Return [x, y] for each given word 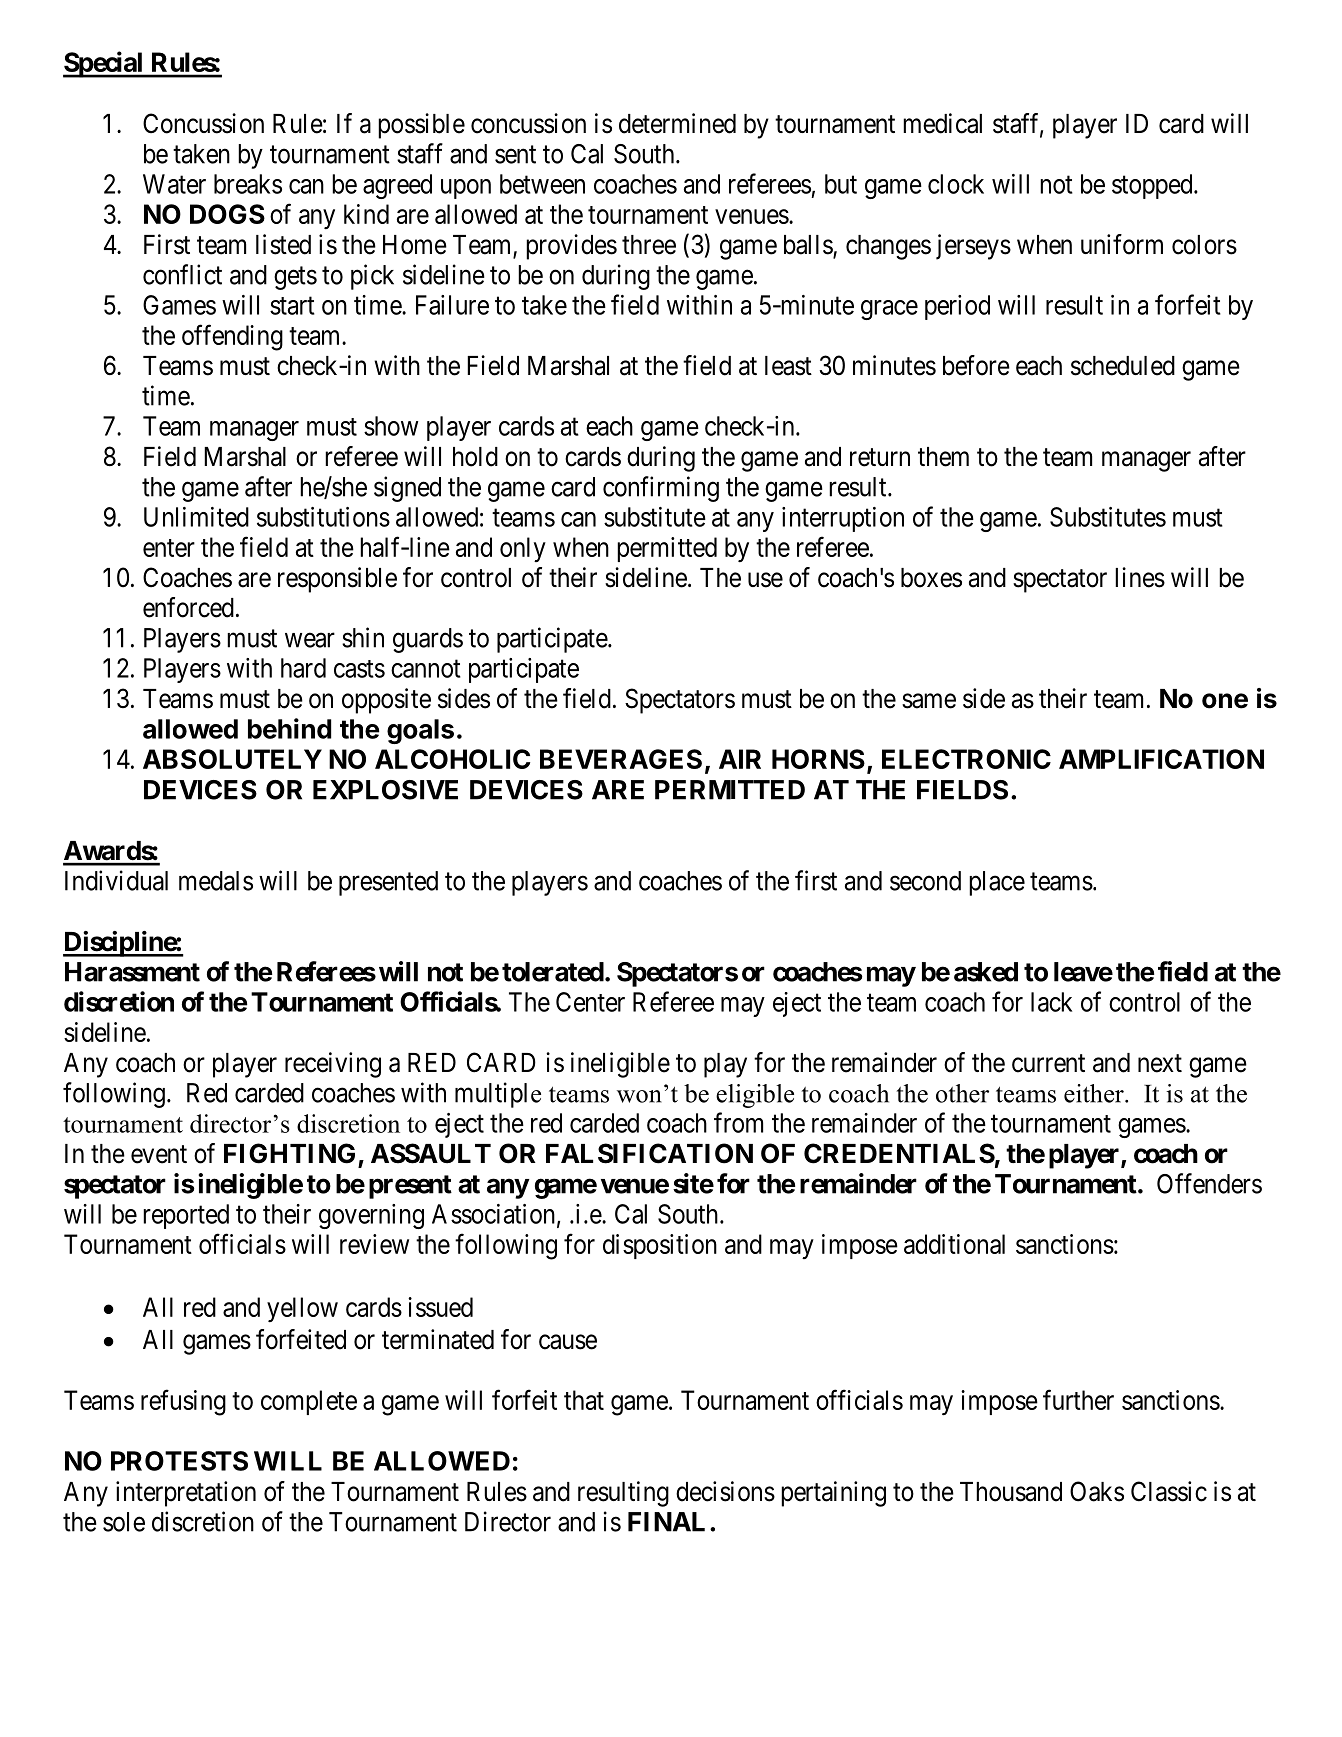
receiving [333, 1065]
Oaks [1097, 1491]
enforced [188, 607]
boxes [931, 578]
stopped [1153, 186]
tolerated [553, 972]
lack [1051, 1002]
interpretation [186, 1494]
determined [677, 123]
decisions [725, 1491]
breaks [248, 184]
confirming [661, 489]
